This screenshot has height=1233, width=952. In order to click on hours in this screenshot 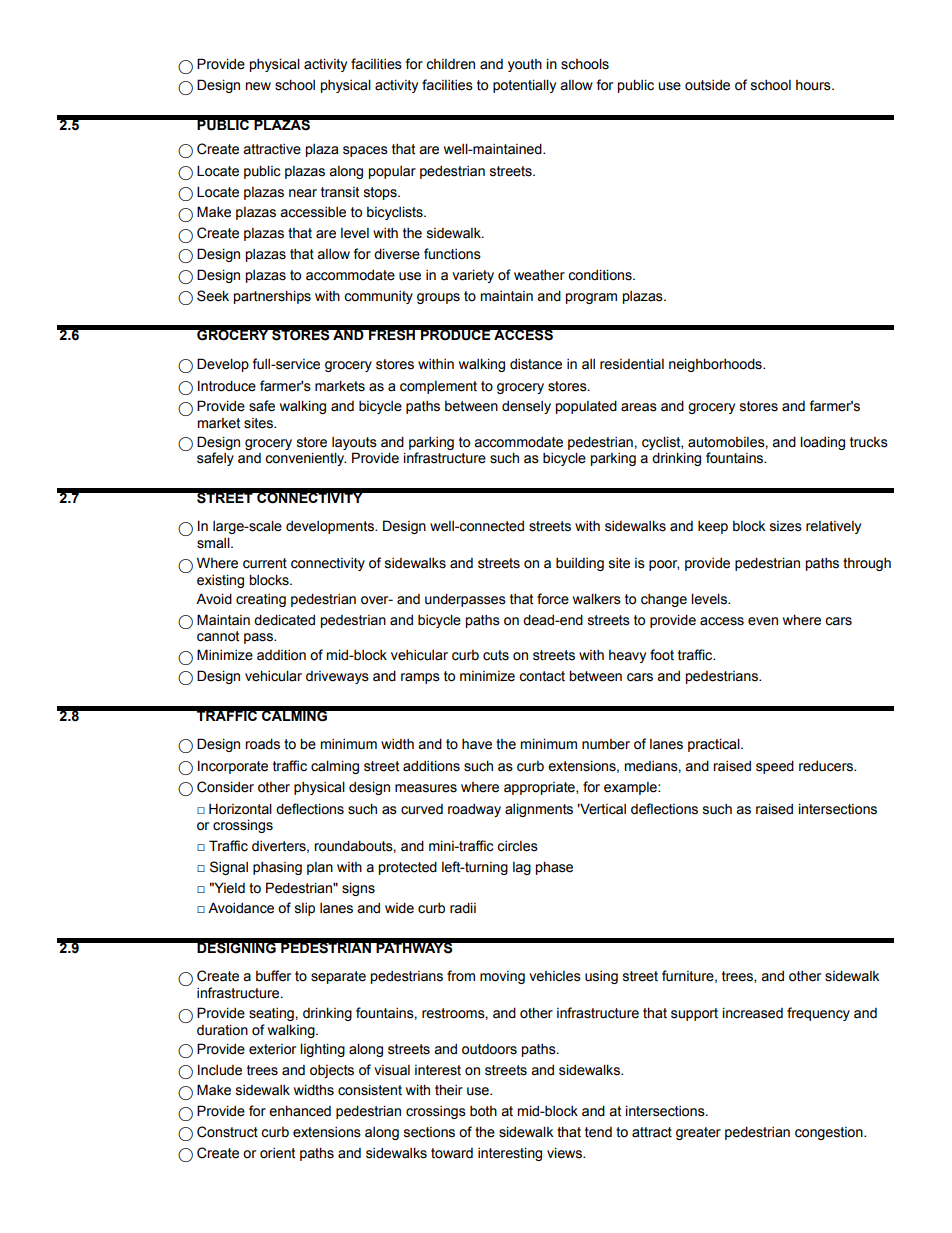, I will do `click(814, 85)`.
